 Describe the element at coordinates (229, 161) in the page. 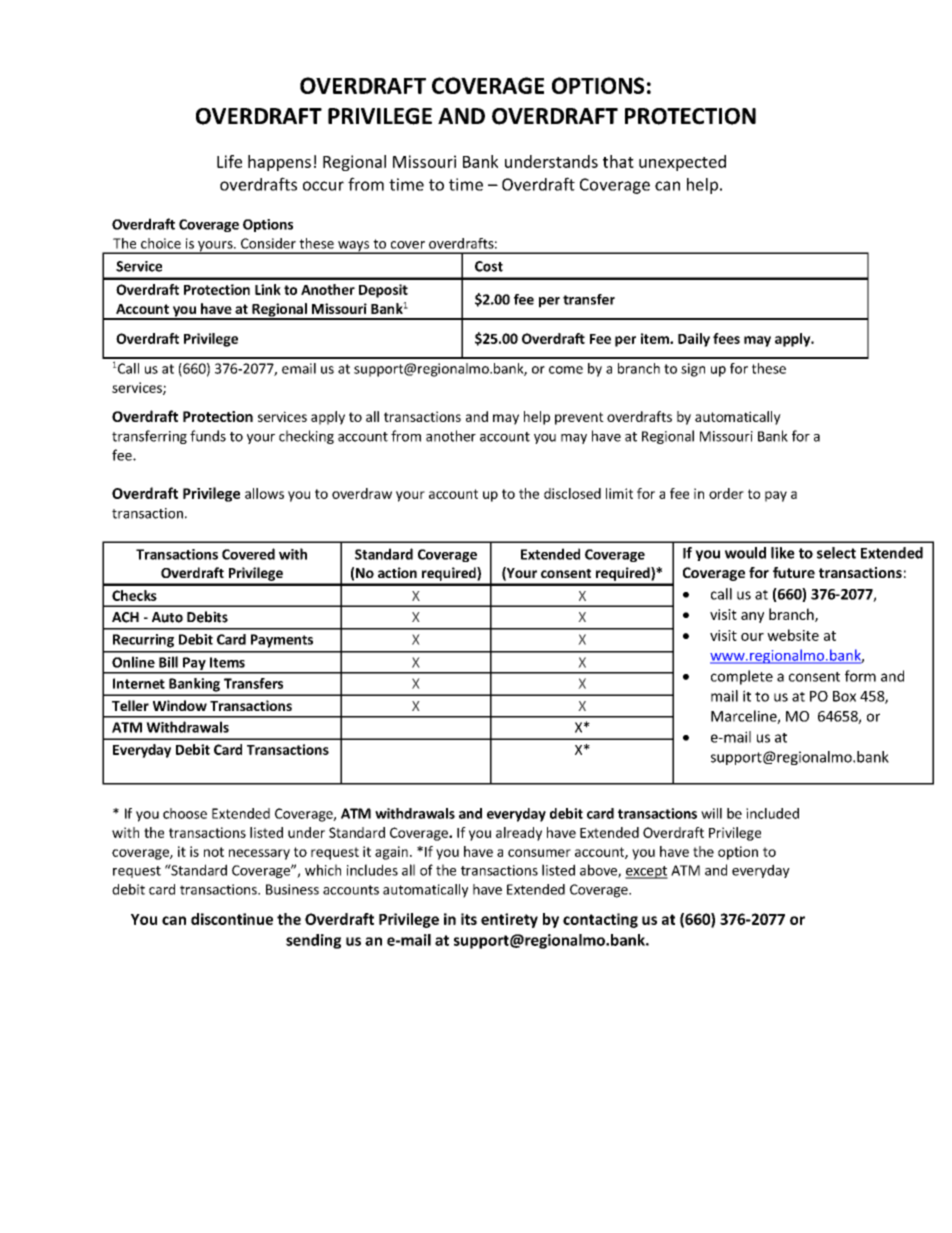

I see `Life` at that location.
